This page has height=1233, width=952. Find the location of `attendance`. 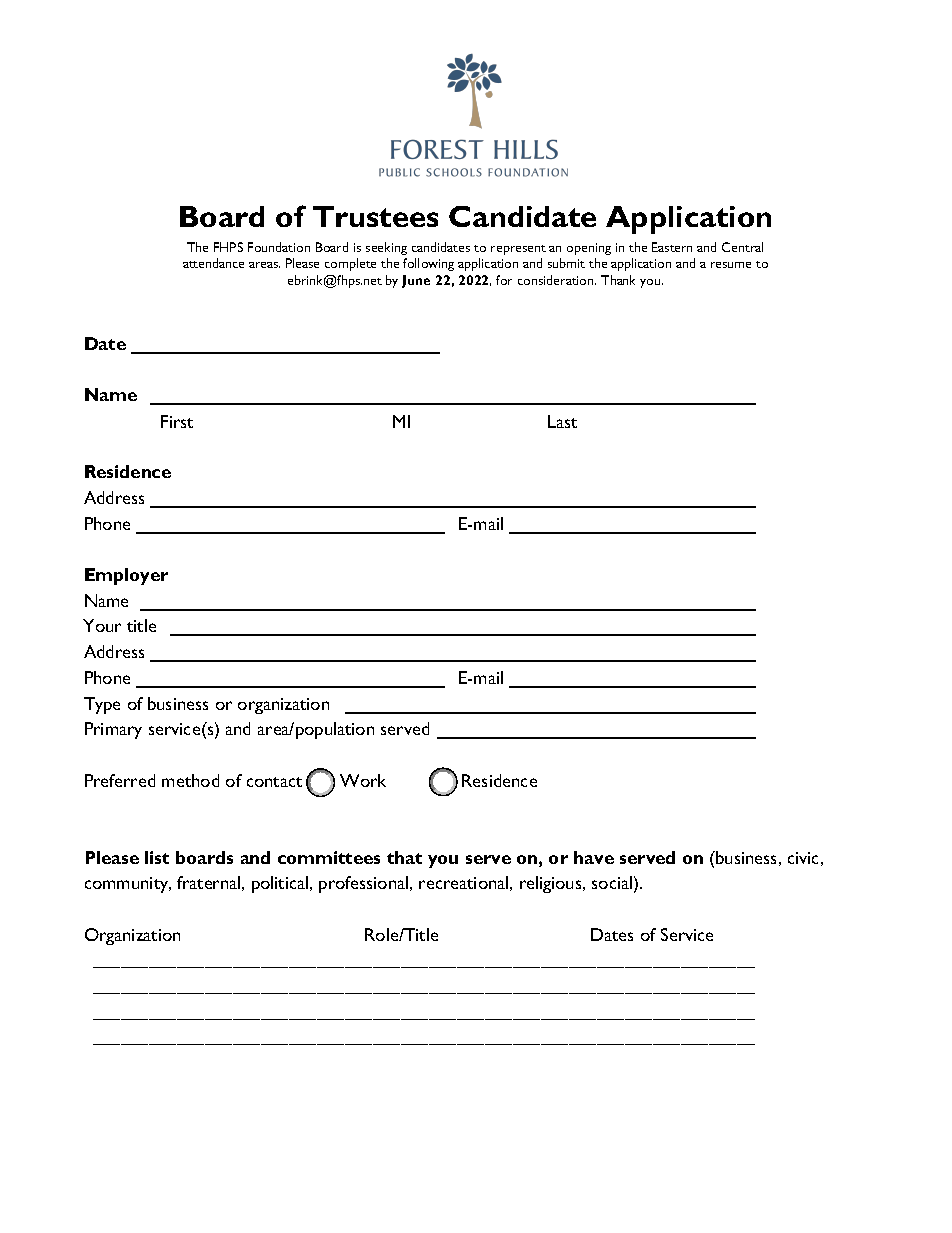

attendance is located at coordinates (213, 263).
